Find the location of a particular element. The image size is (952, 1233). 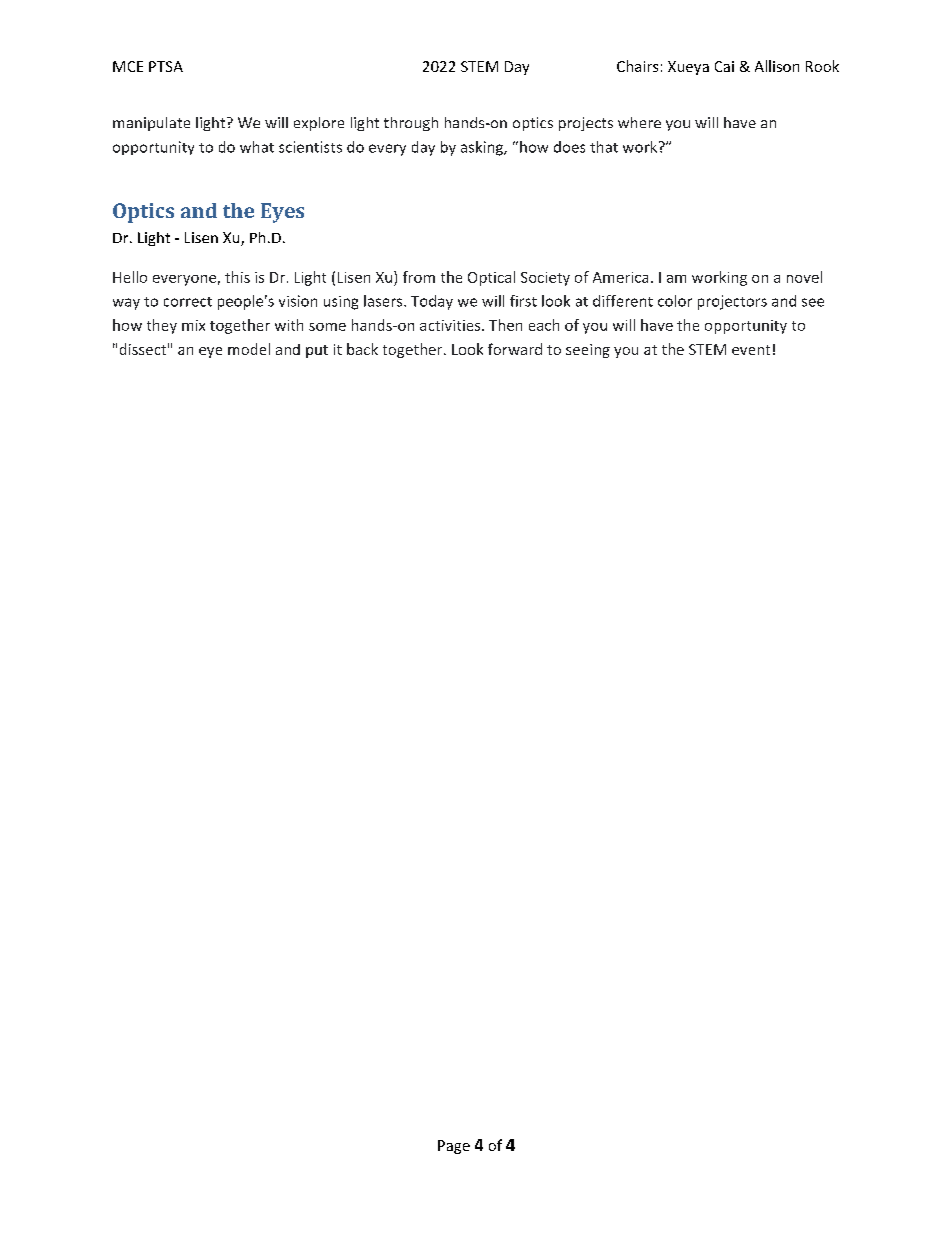

manipulate is located at coordinates (151, 124).
